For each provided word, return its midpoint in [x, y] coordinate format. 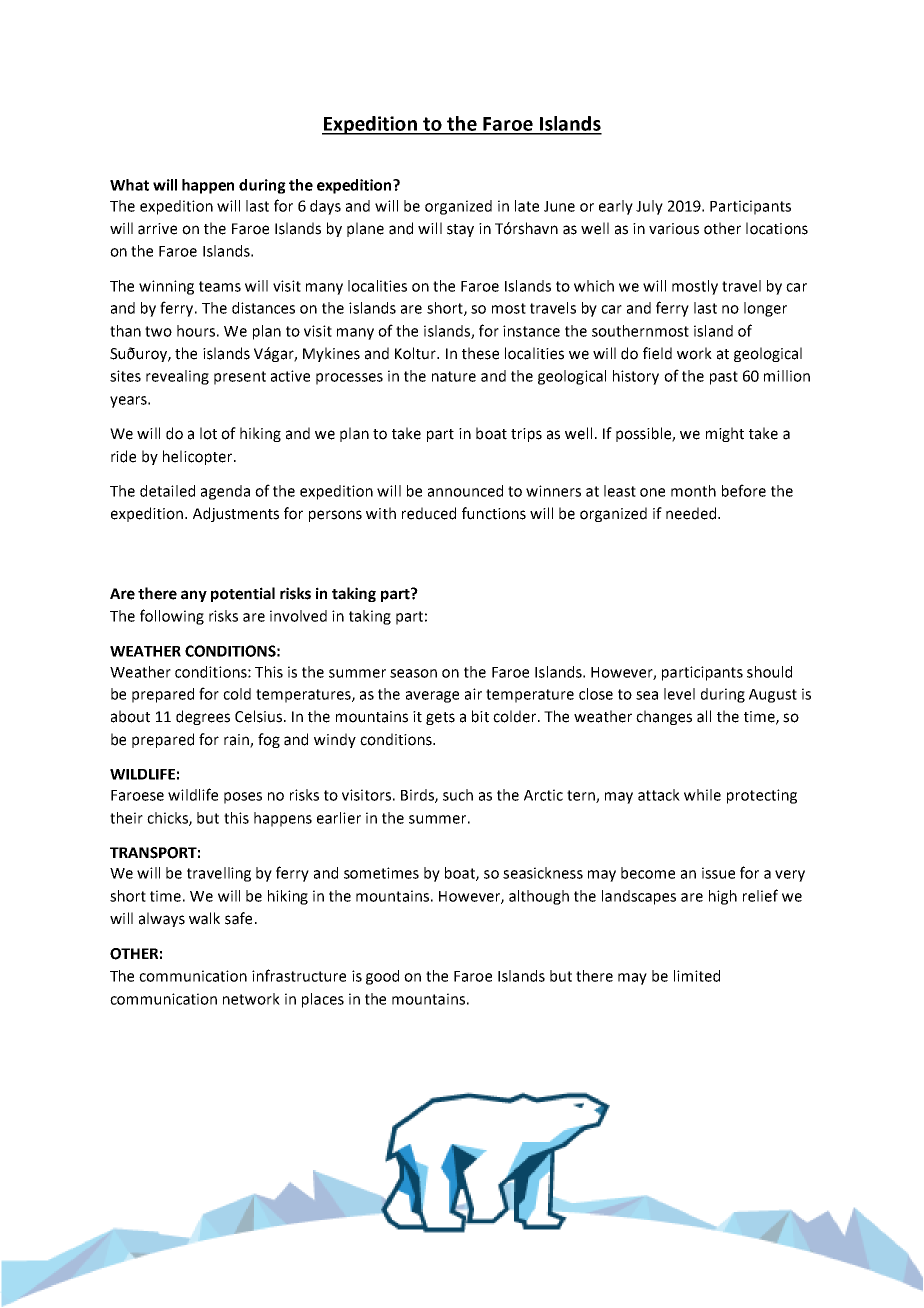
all [704, 716]
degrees [203, 717]
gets [440, 718]
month [693, 491]
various [674, 229]
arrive [157, 229]
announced [465, 491]
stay [460, 230]
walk [204, 918]
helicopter [199, 457]
